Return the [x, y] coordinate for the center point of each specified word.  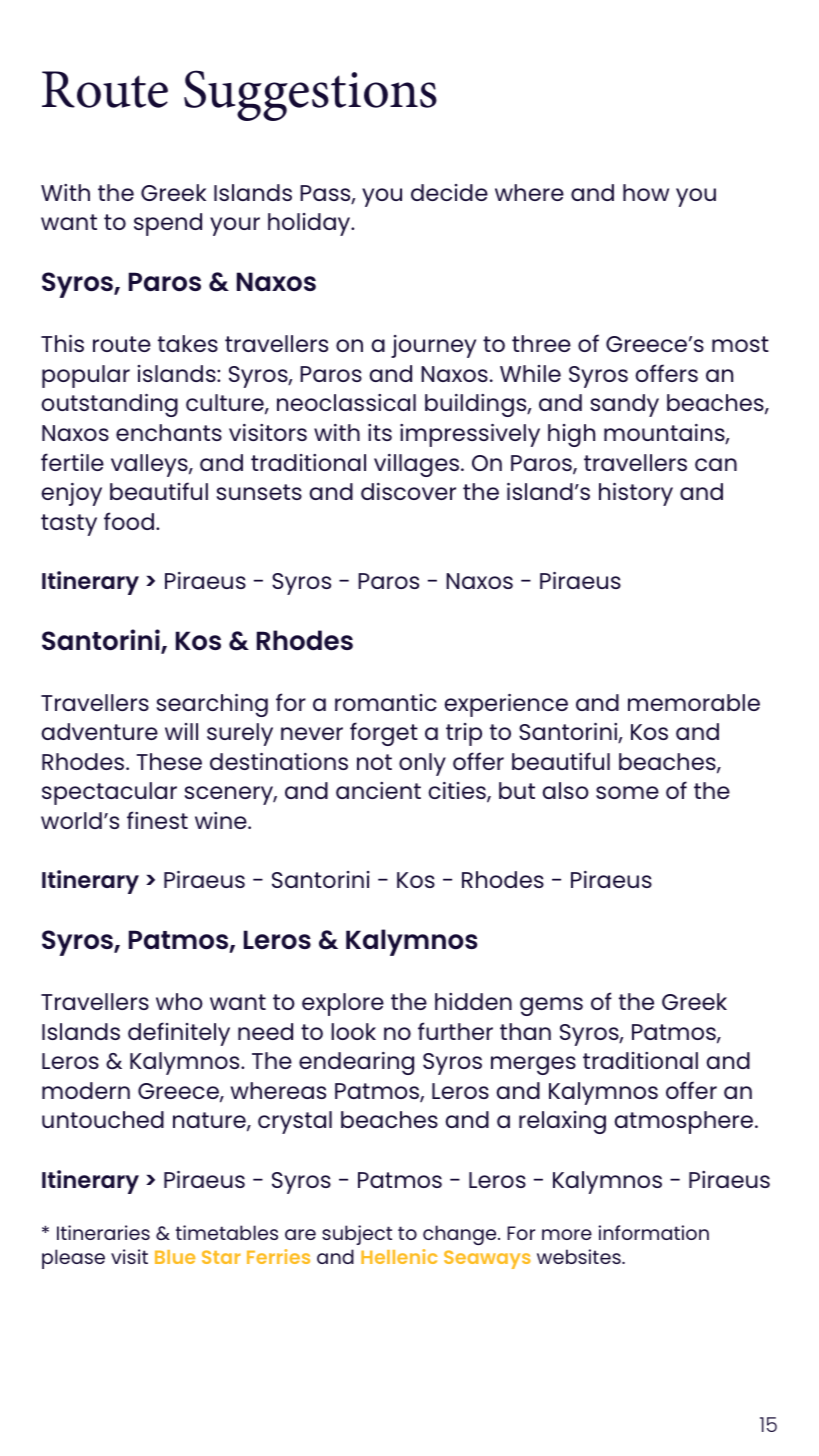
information [654, 1232]
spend [168, 224]
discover [408, 491]
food [129, 521]
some [627, 792]
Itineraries [103, 1232]
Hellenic [399, 1256]
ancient [378, 790]
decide [449, 192]
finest [157, 820]
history [636, 494]
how [646, 192]
